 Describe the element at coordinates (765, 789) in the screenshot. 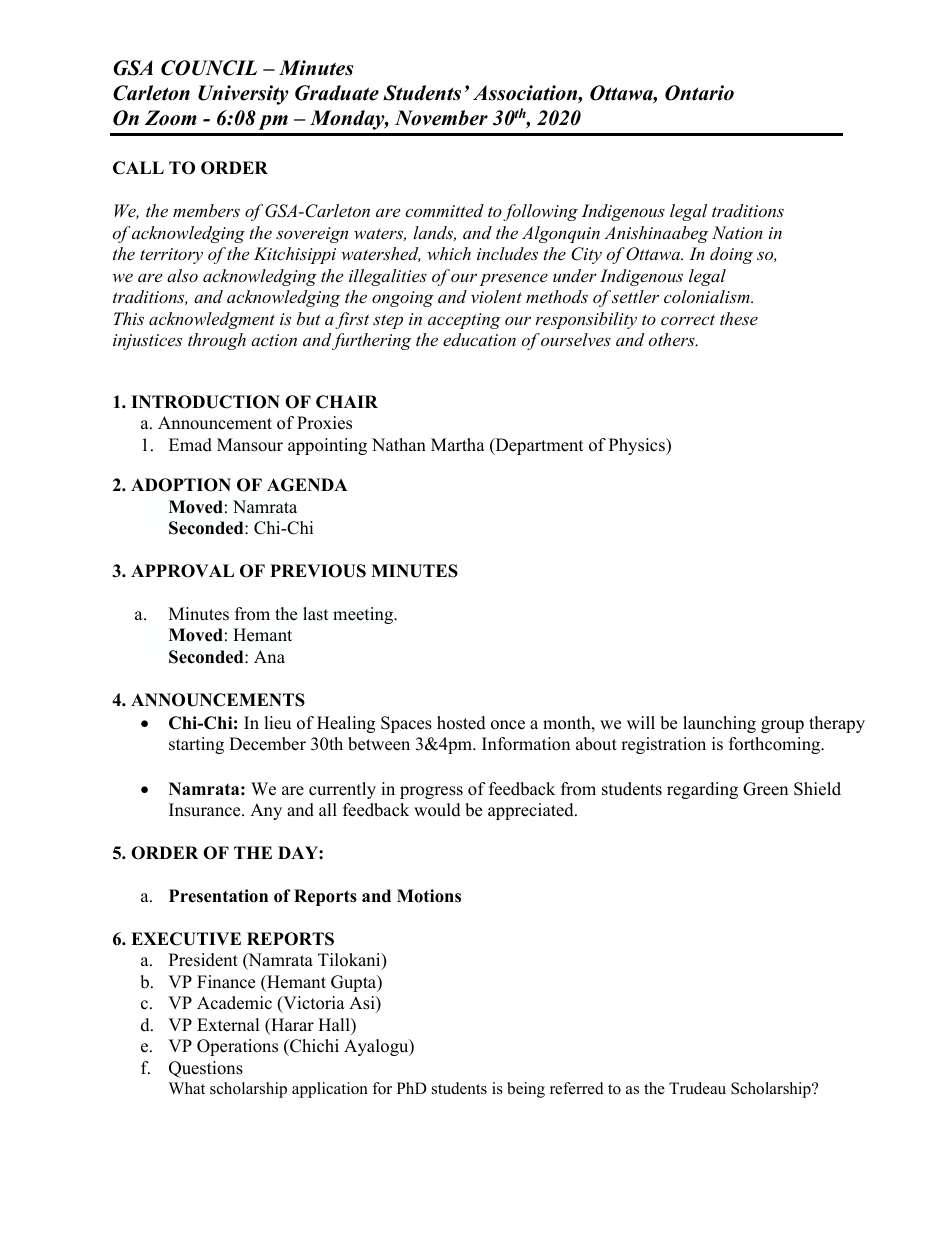

I see `Green` at that location.
